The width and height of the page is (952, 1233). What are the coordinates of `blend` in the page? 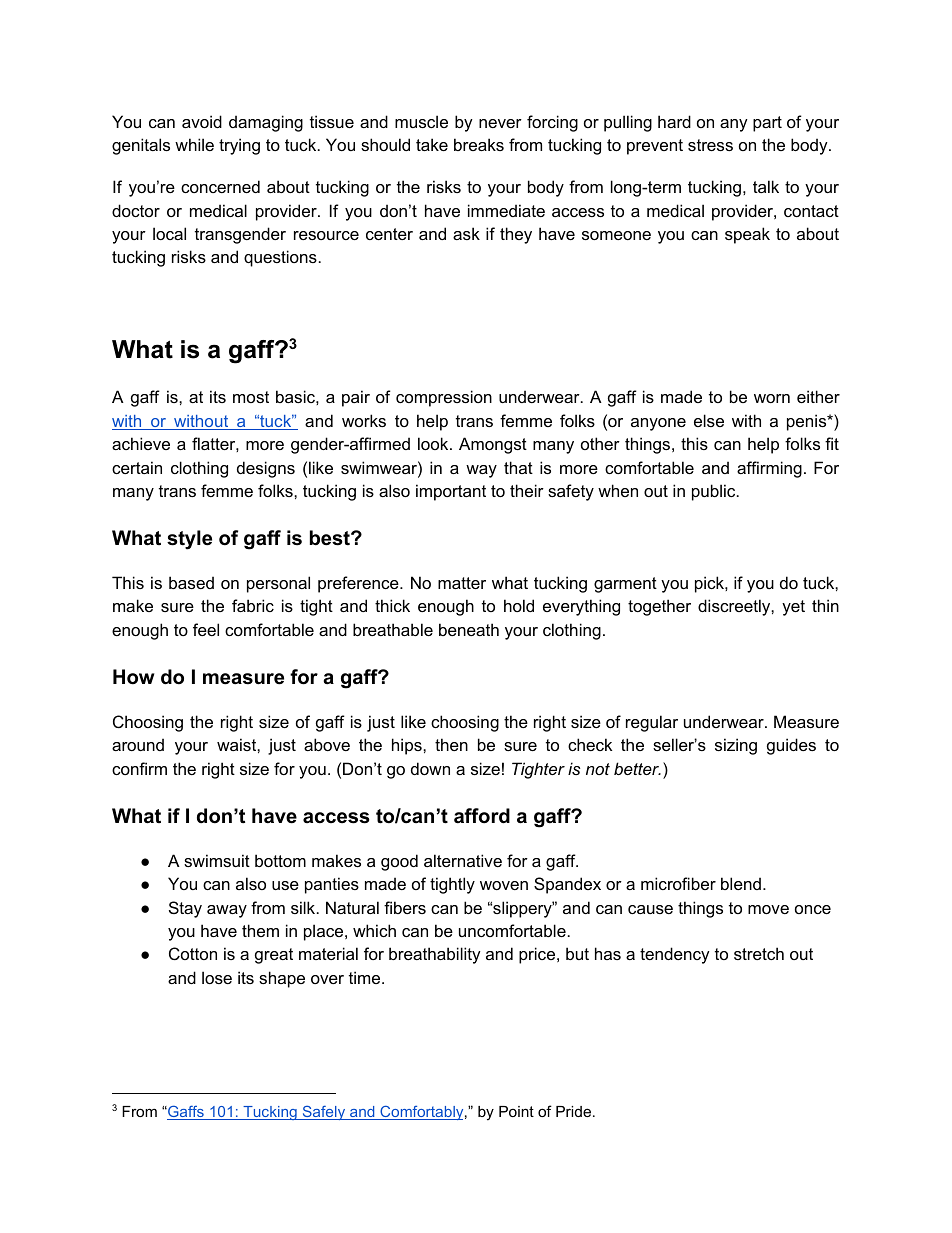 It's located at (741, 883).
